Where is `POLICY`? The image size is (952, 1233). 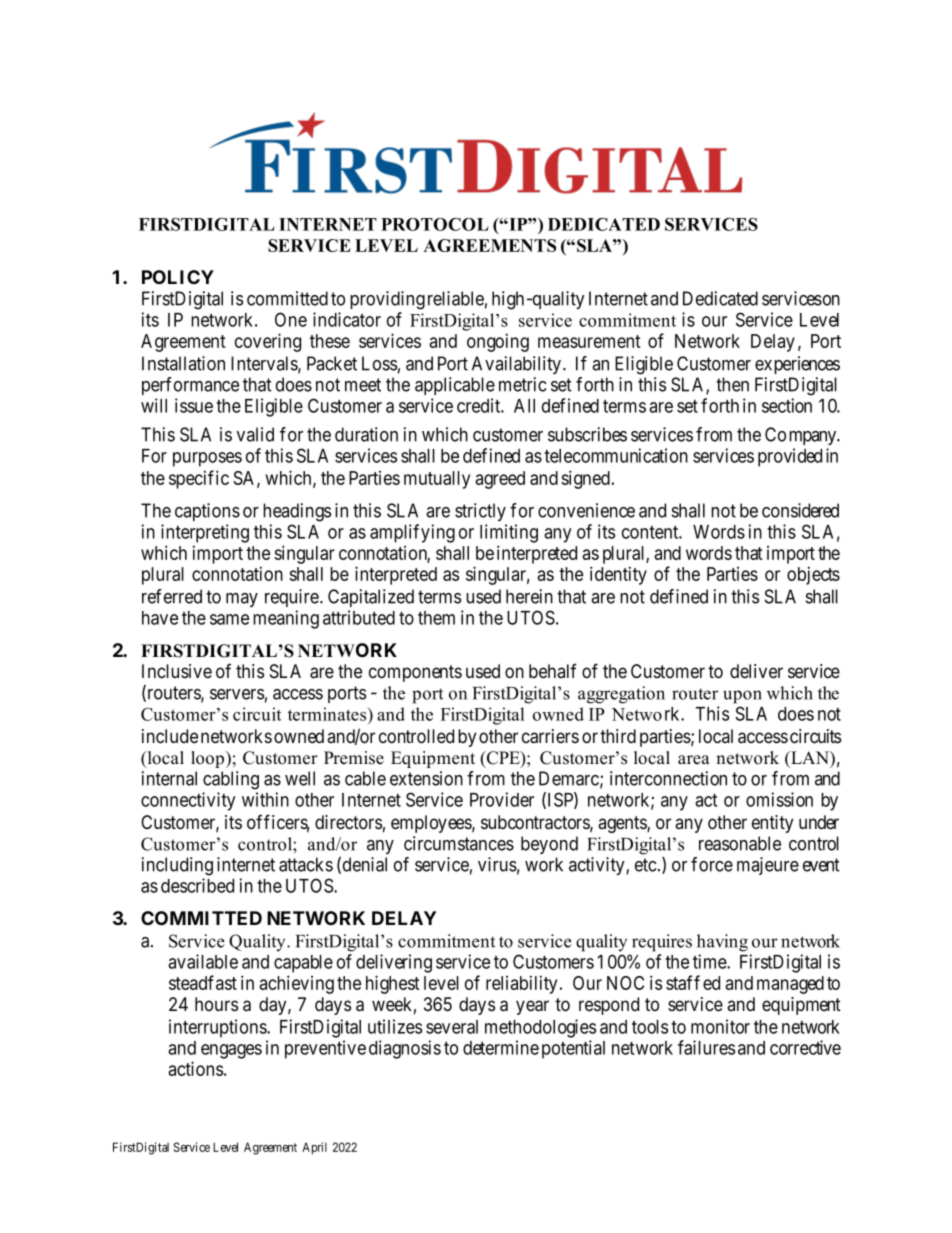
POLICY is located at coordinates (178, 277).
